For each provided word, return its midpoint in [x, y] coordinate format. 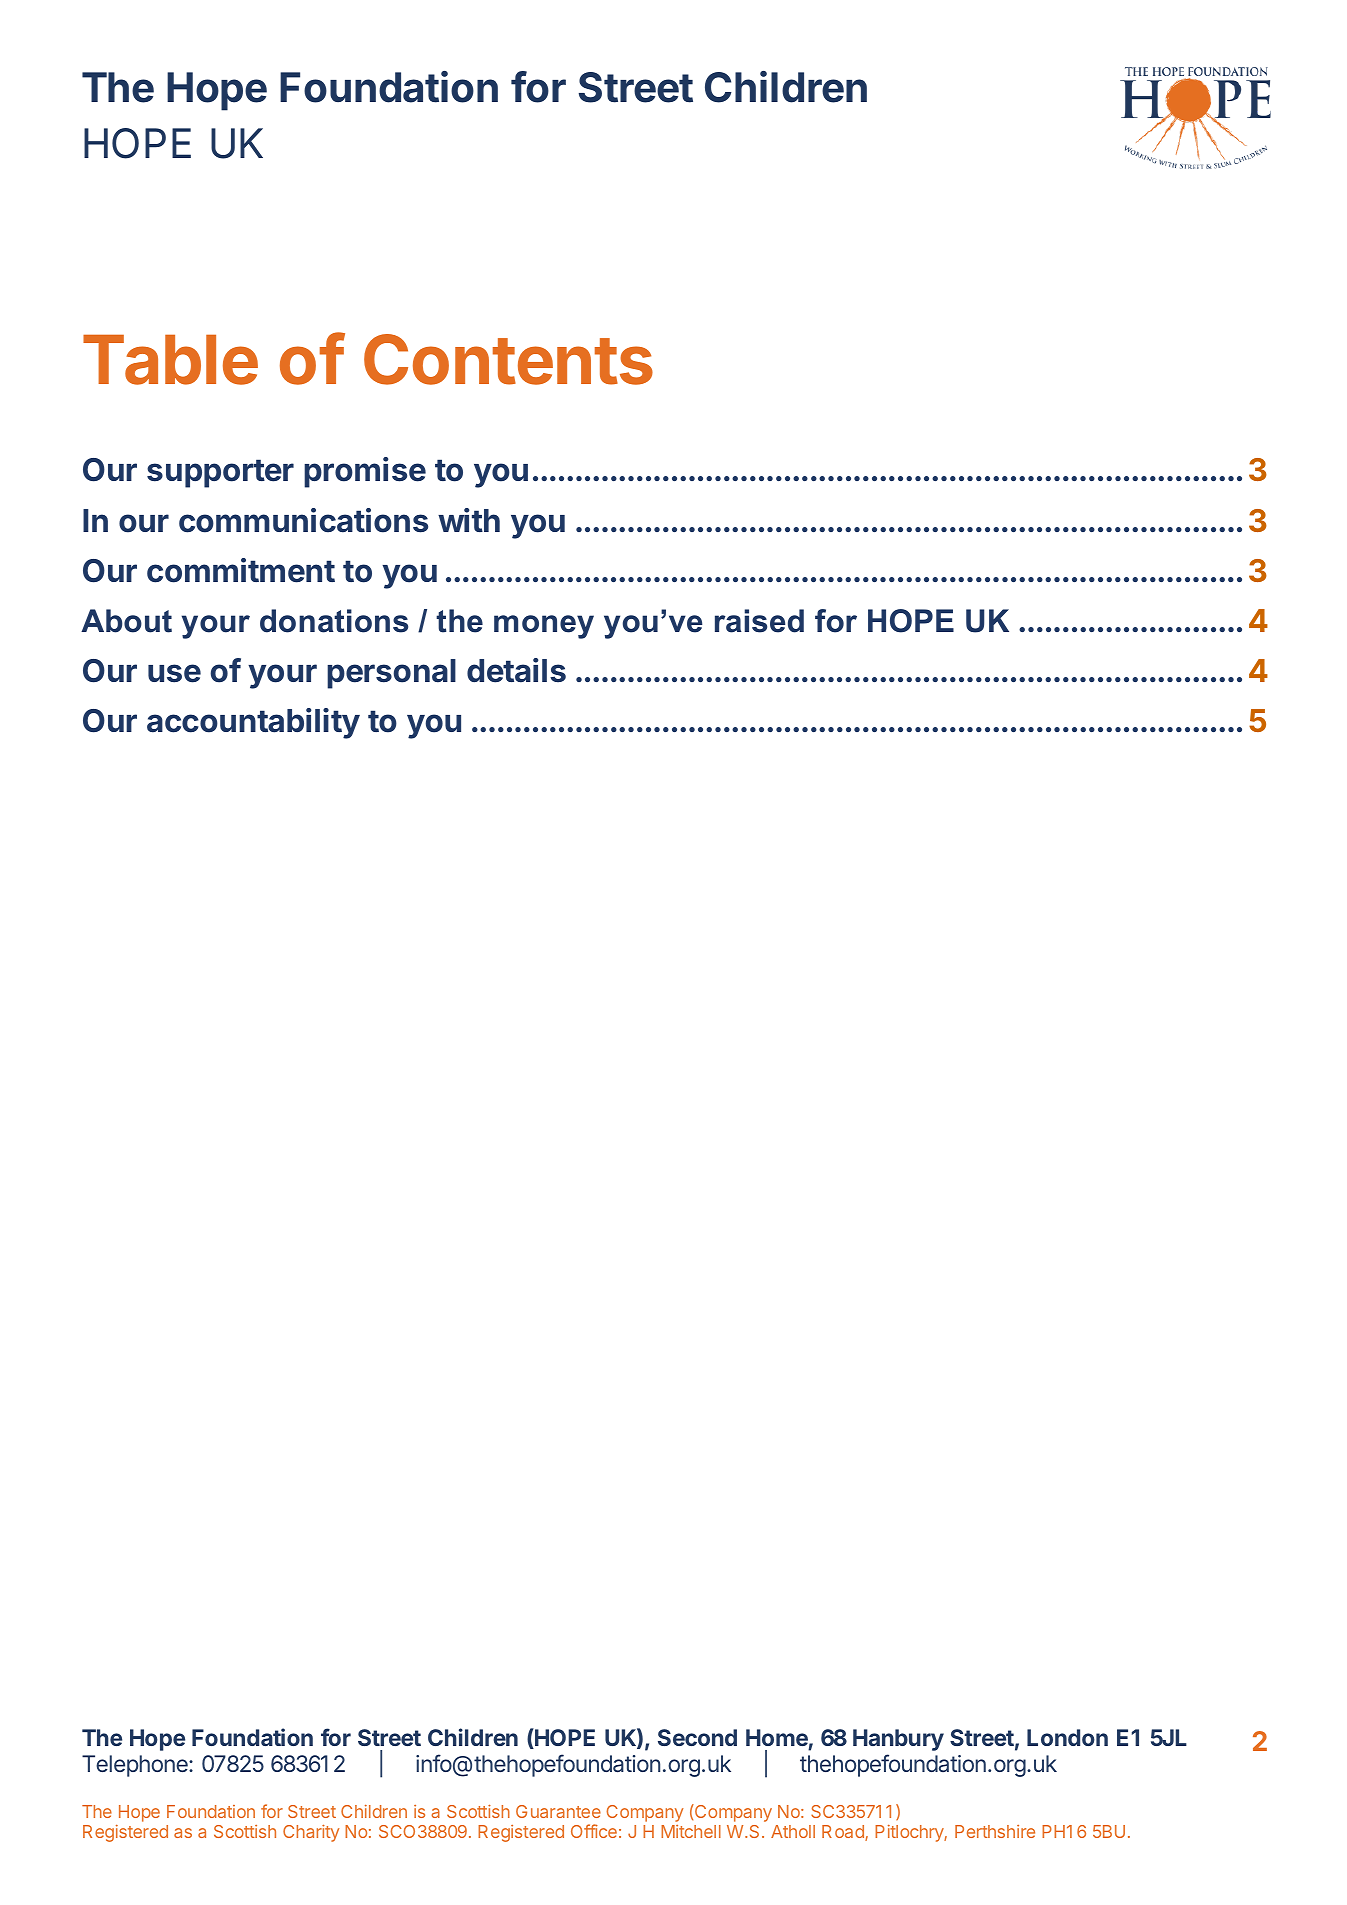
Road [844, 1833]
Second [697, 1737]
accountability [253, 723]
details [516, 670]
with [469, 520]
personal [391, 674]
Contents [508, 359]
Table [170, 359]
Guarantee [558, 1811]
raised [759, 621]
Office [594, 1831]
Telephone [136, 1766]
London [1067, 1737]
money [544, 627]
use [174, 673]
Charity [311, 1833]
